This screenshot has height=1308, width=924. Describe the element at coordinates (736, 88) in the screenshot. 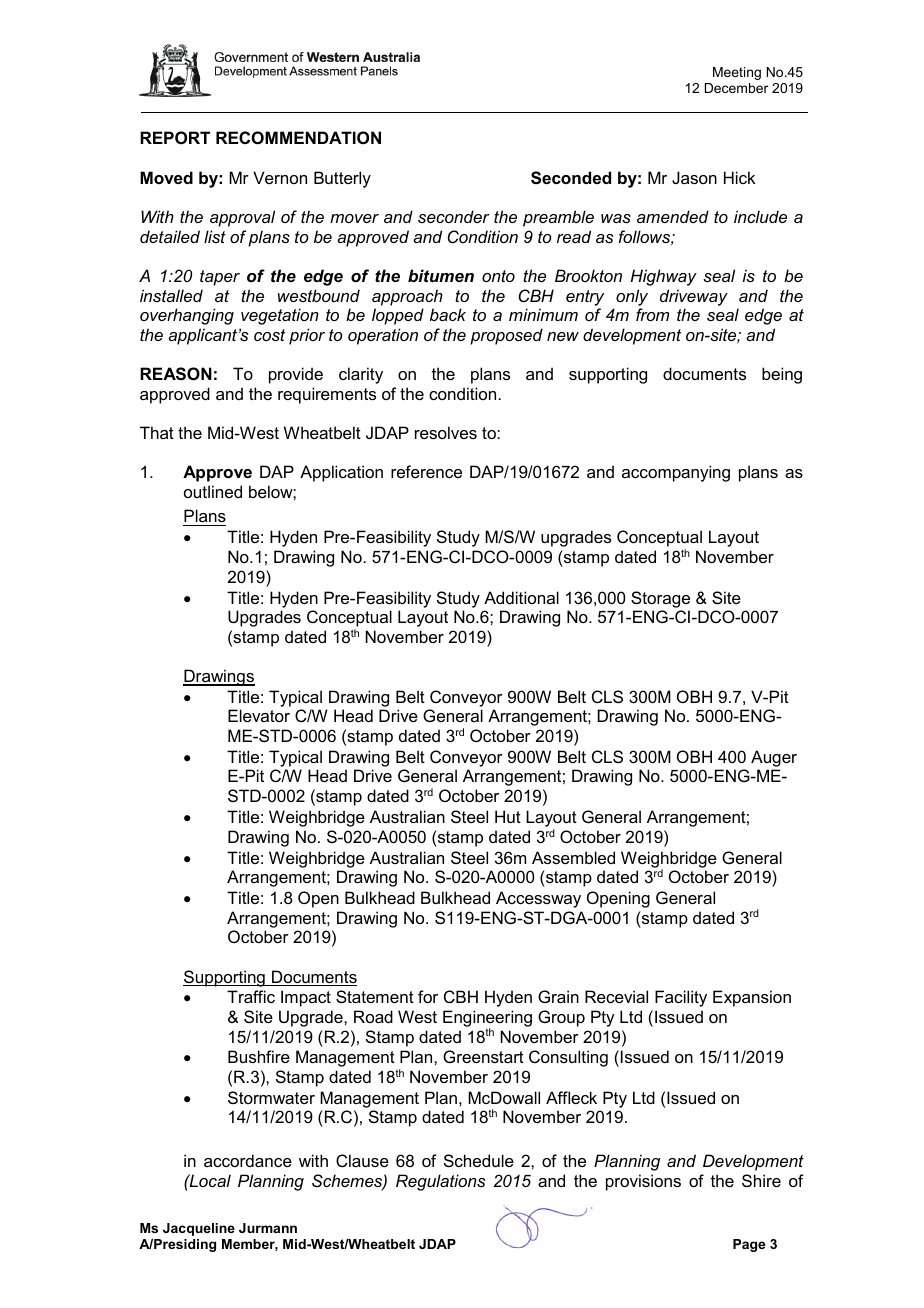

I see `December` at that location.
